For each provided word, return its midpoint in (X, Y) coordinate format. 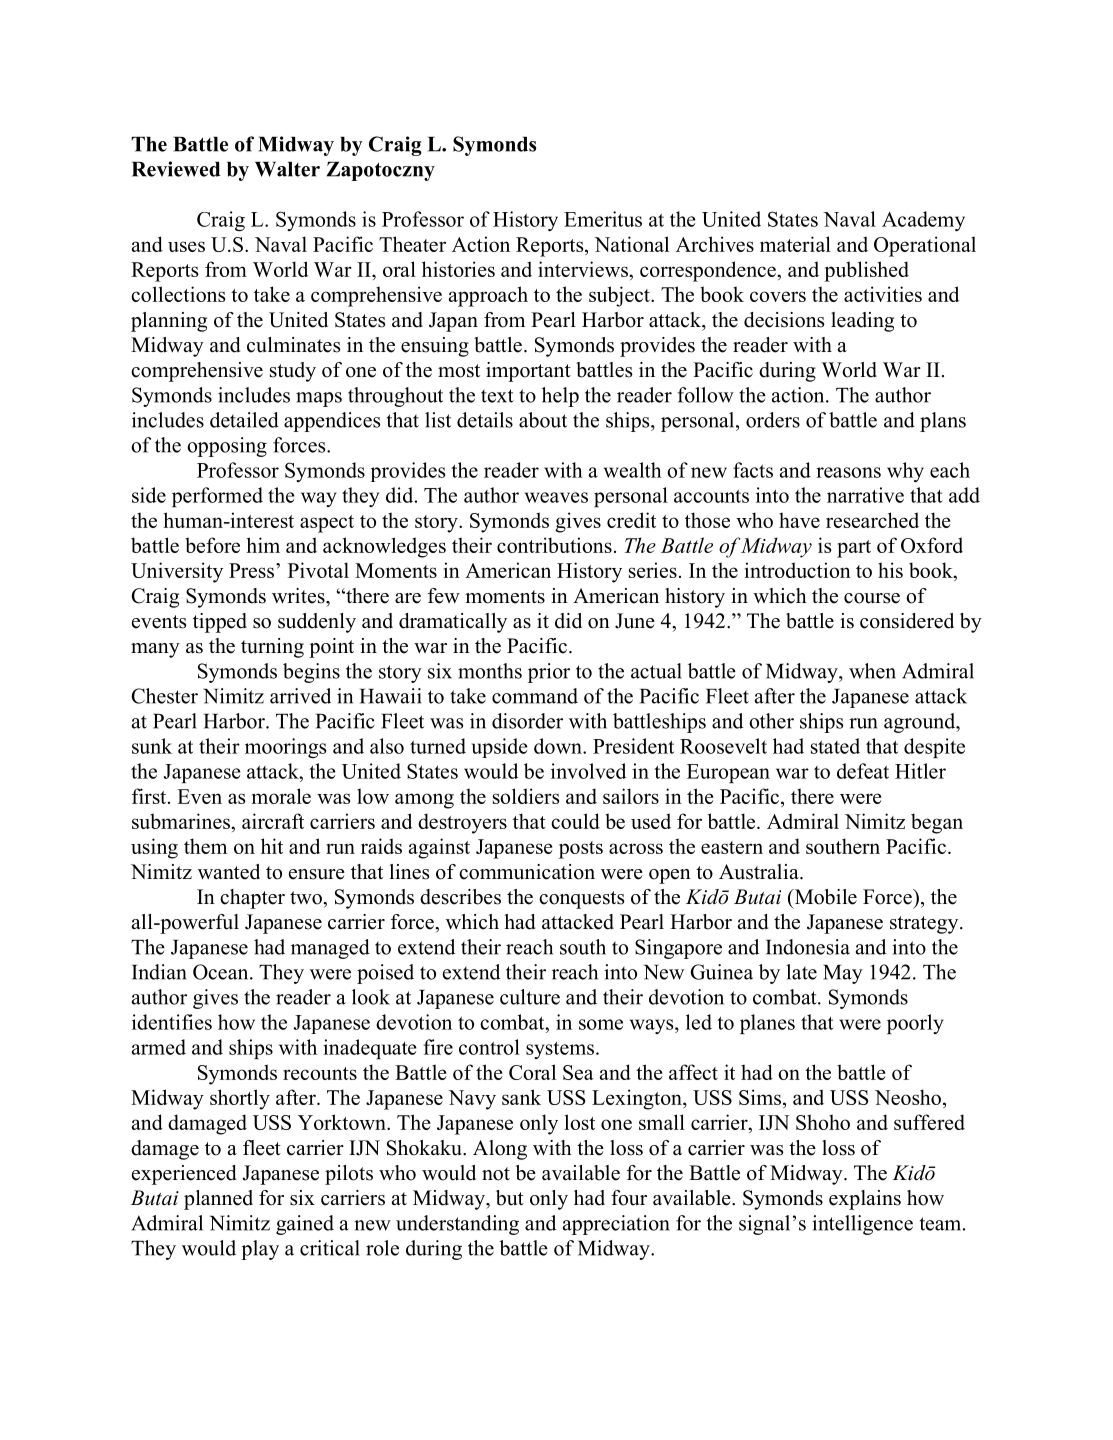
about (543, 420)
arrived (300, 696)
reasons (848, 472)
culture (530, 997)
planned (218, 1200)
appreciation (616, 1225)
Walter (287, 169)
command (535, 696)
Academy (923, 221)
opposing (227, 447)
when (872, 671)
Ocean (222, 972)
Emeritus (603, 219)
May (843, 974)
